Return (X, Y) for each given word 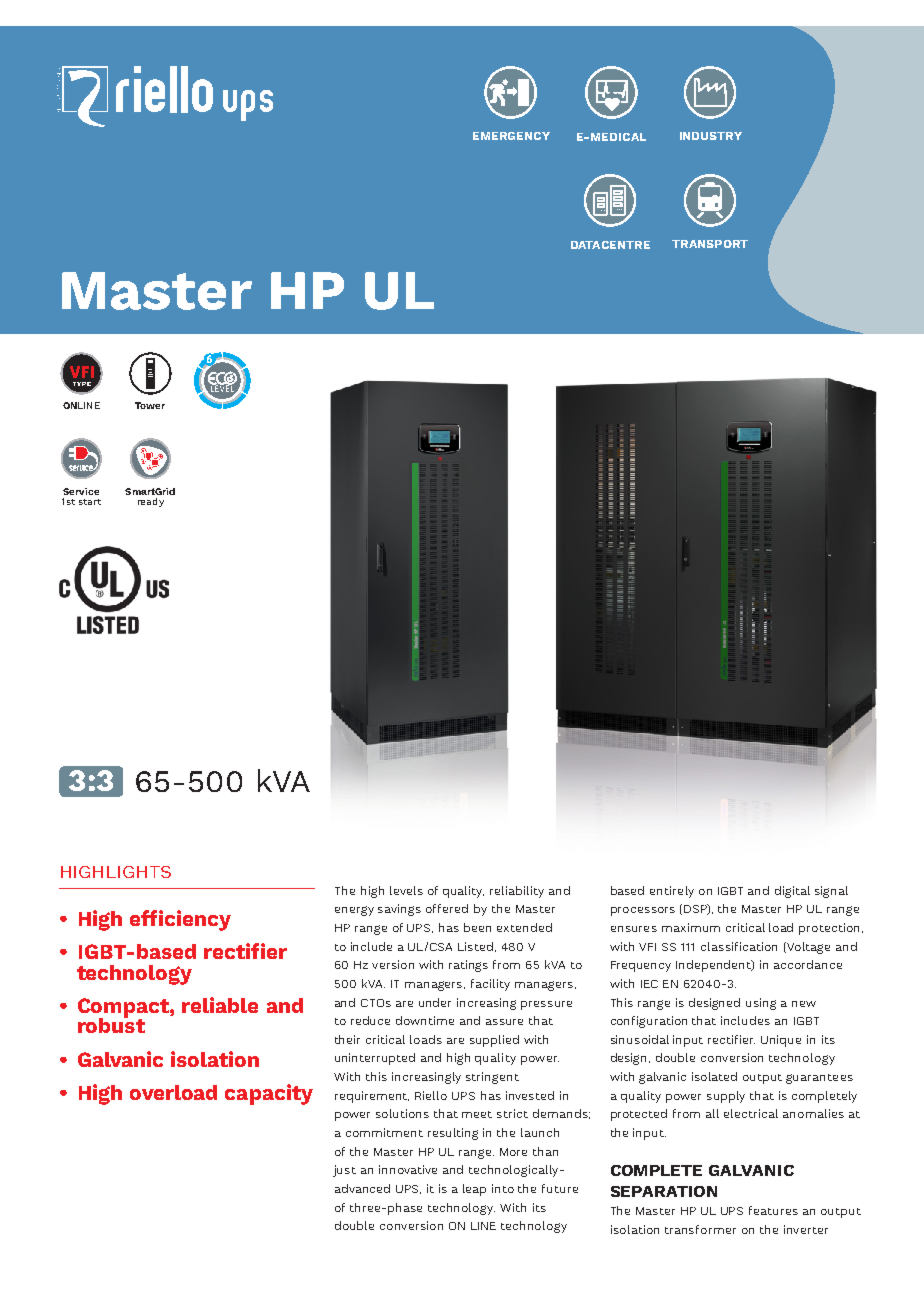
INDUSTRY (711, 136)
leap (474, 1190)
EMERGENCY (511, 136)
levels (406, 890)
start (90, 502)
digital (792, 892)
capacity (269, 1094)
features (773, 1210)
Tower (150, 405)
